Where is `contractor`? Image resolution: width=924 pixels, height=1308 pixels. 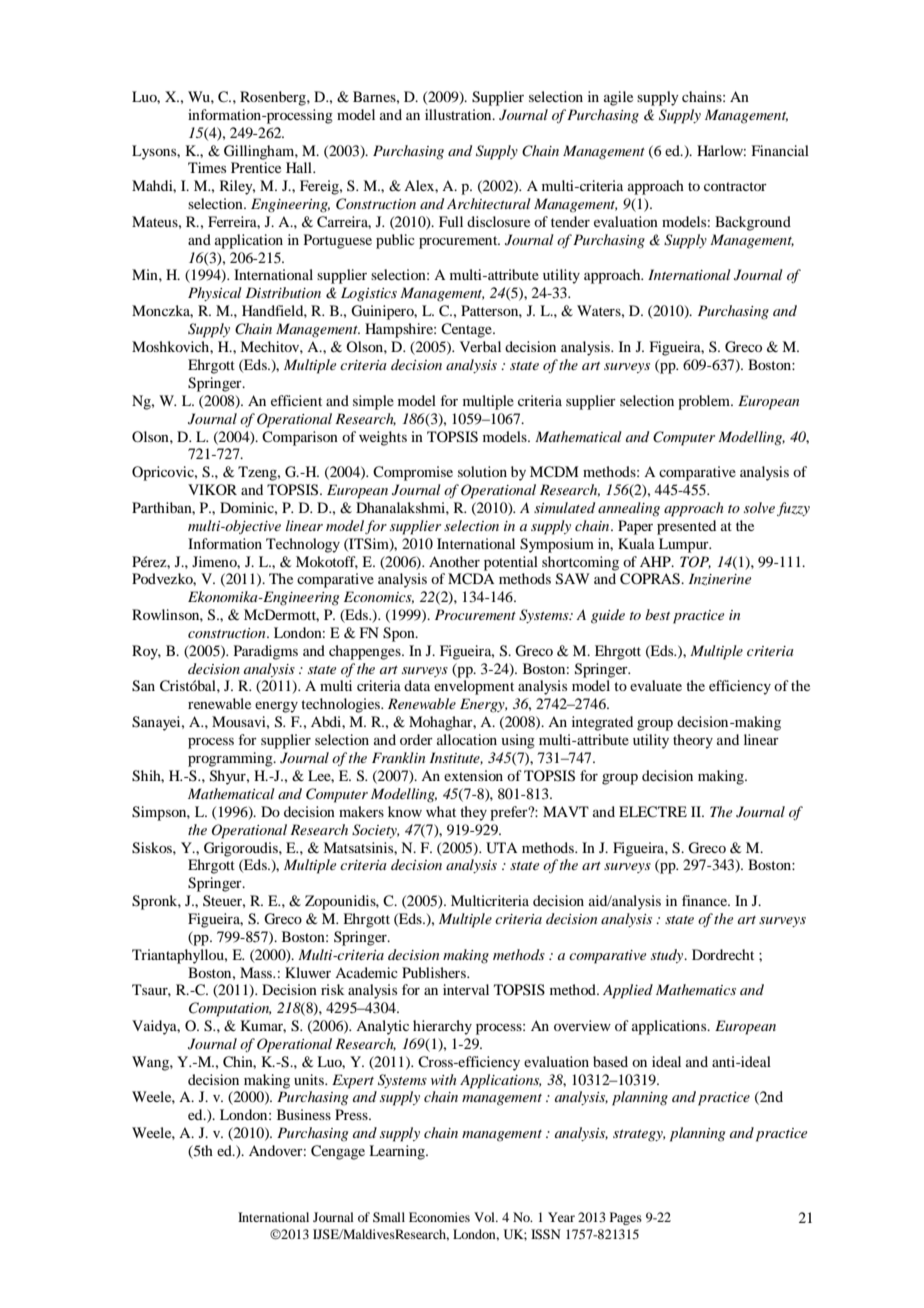 contractor is located at coordinates (735, 186).
